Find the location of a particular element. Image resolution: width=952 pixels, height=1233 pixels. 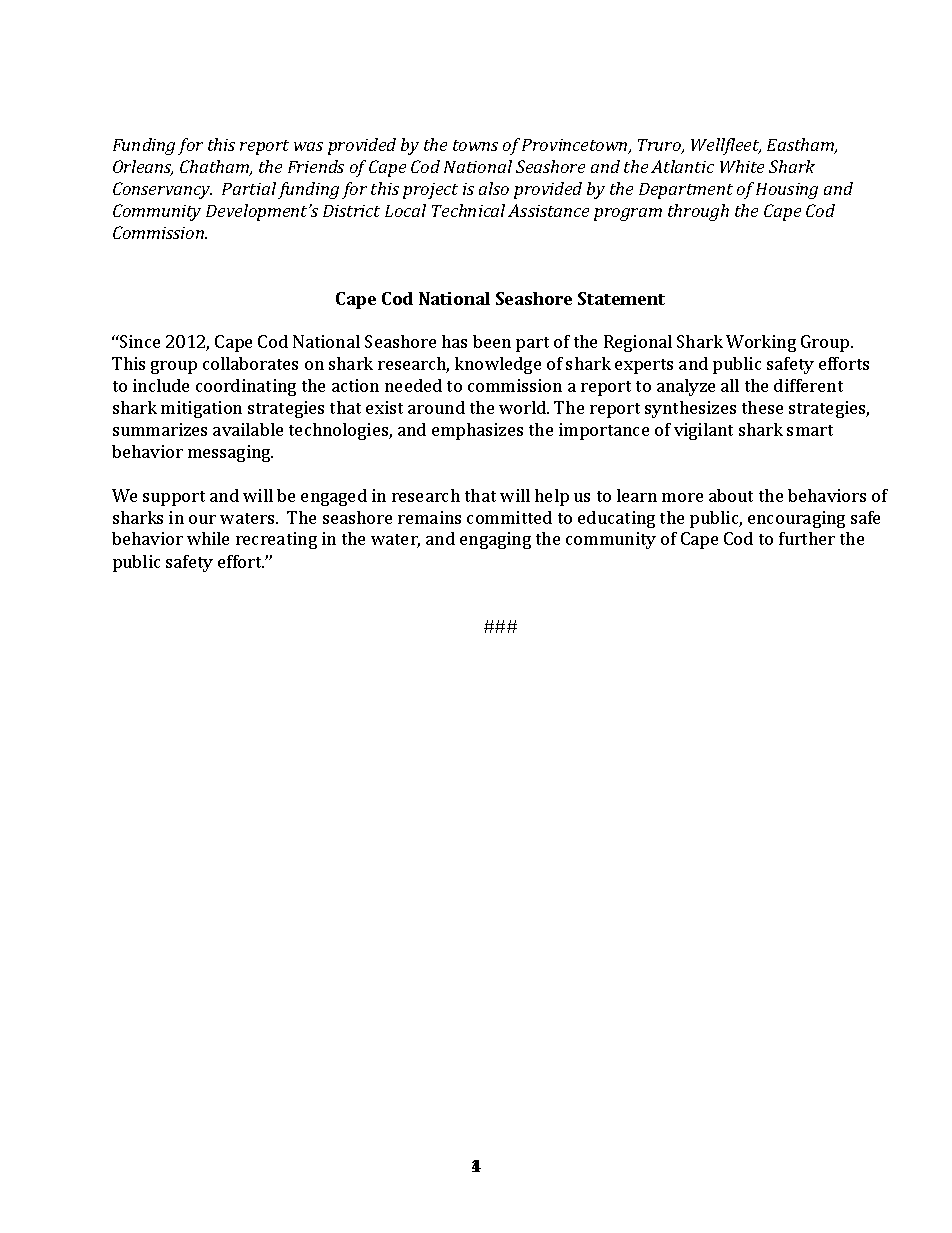

through is located at coordinates (698, 212).
